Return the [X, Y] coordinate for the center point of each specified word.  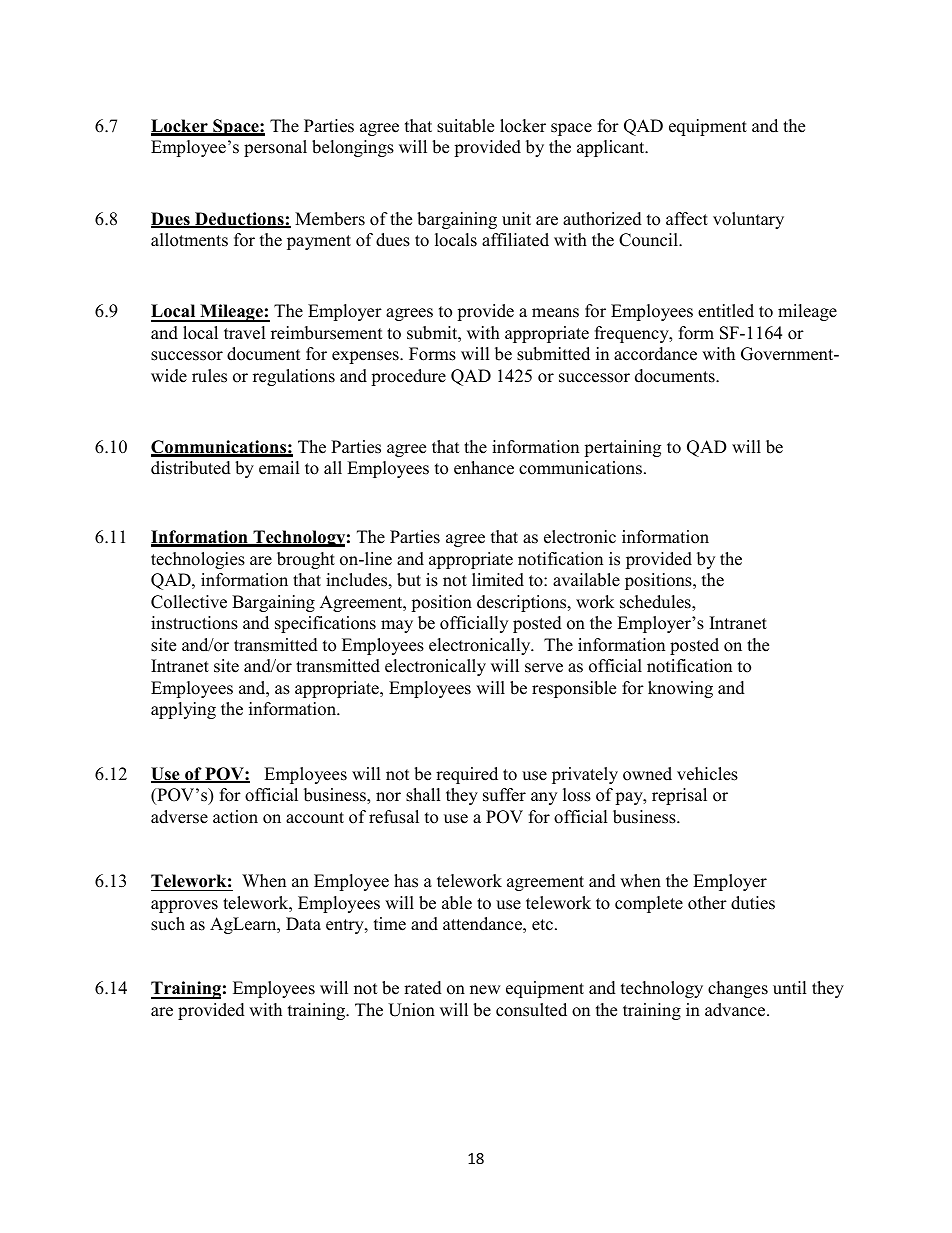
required [467, 775]
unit [516, 219]
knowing [680, 689]
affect [687, 219]
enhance [484, 468]
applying [183, 710]
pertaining [622, 448]
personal [275, 148]
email [279, 468]
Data [303, 923]
